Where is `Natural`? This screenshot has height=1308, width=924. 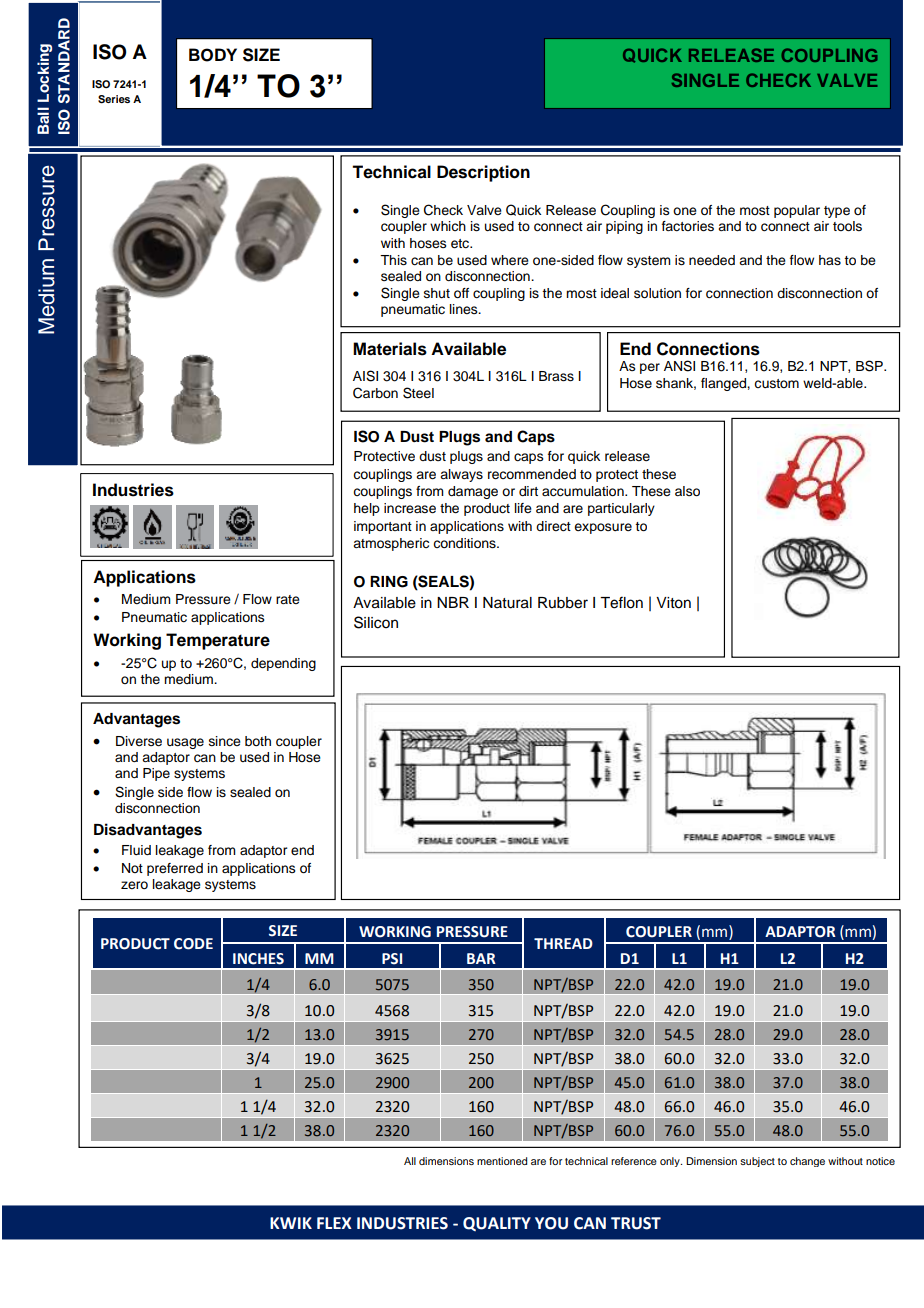 Natural is located at coordinates (507, 603).
